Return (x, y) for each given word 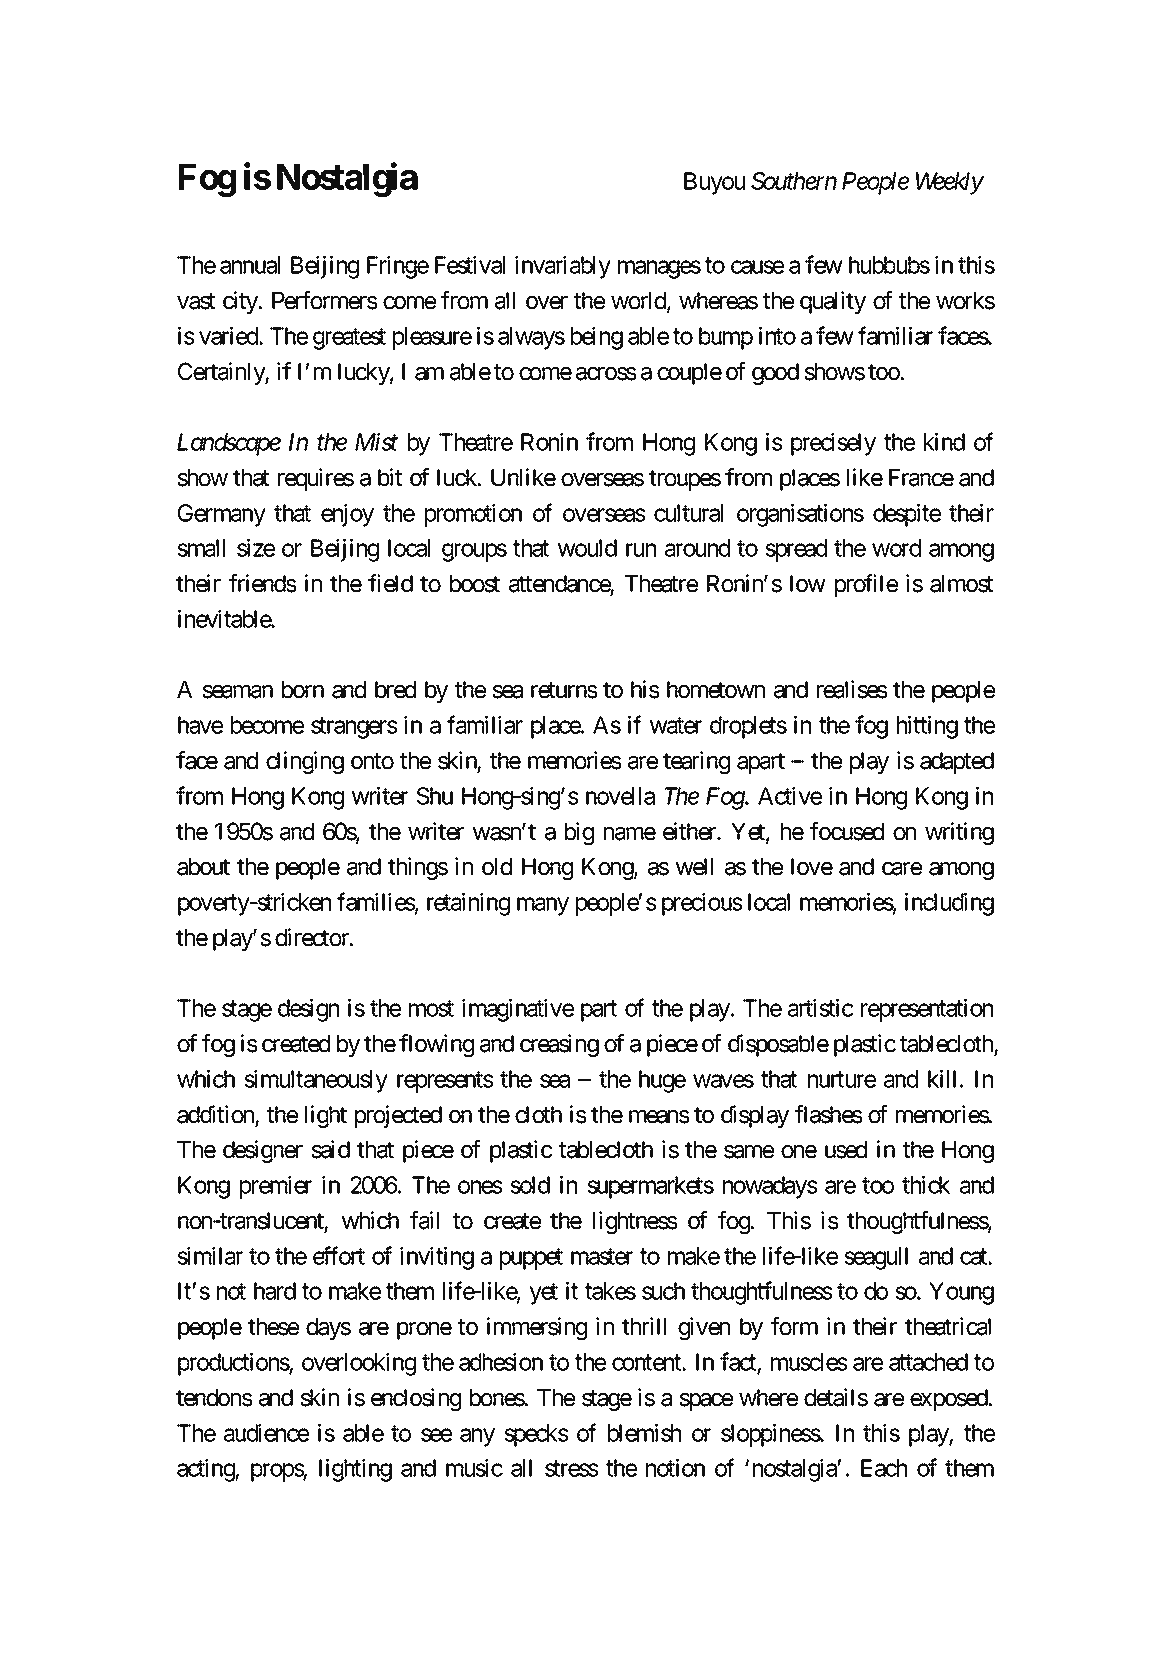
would (587, 548)
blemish (644, 1433)
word (896, 548)
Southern (794, 181)
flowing (436, 1045)
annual (250, 265)
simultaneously (316, 1081)
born (303, 690)
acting (206, 1470)
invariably (563, 267)
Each (884, 1468)
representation (927, 1010)
